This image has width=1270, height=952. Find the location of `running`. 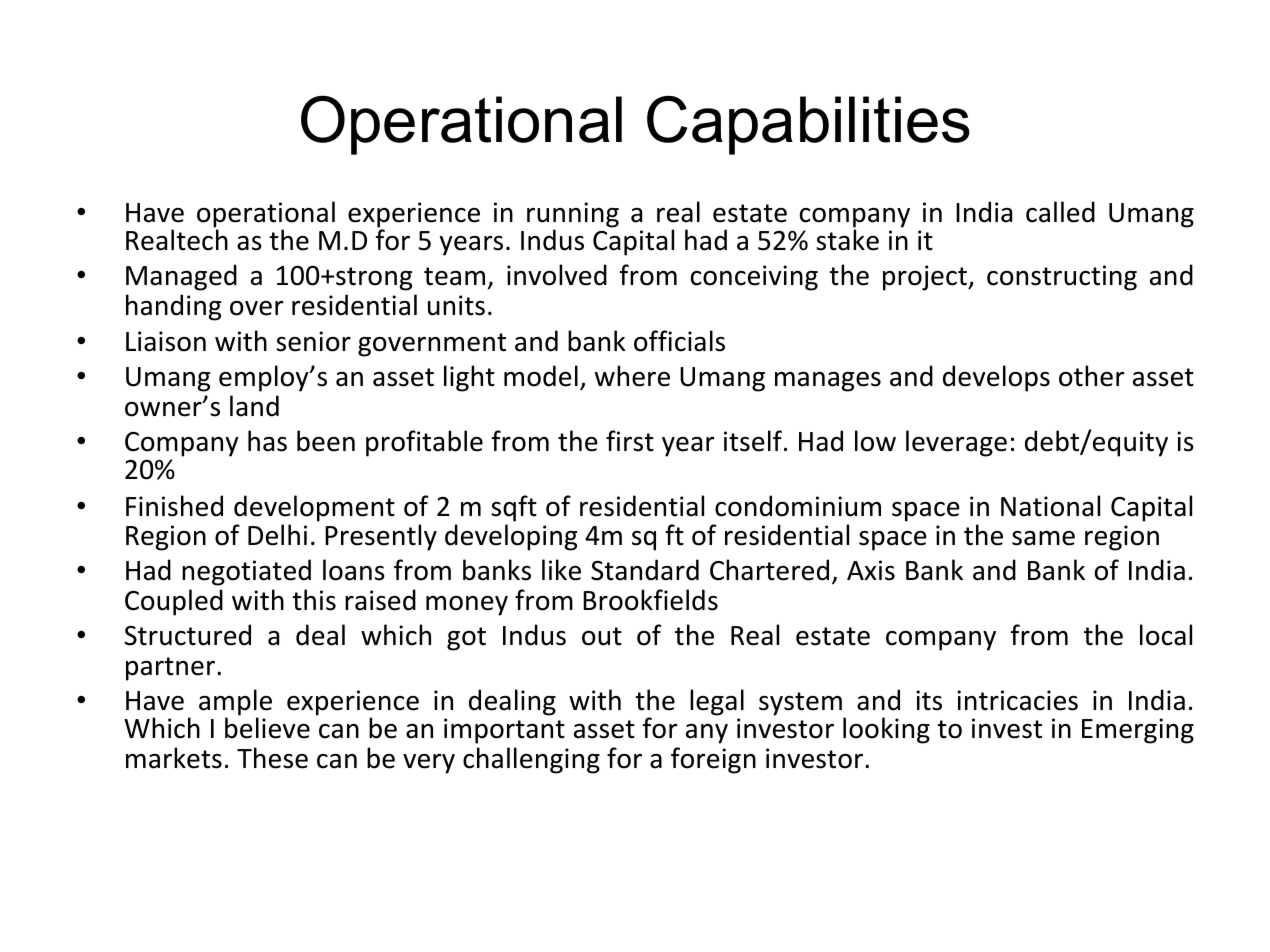

running is located at coordinates (573, 216).
